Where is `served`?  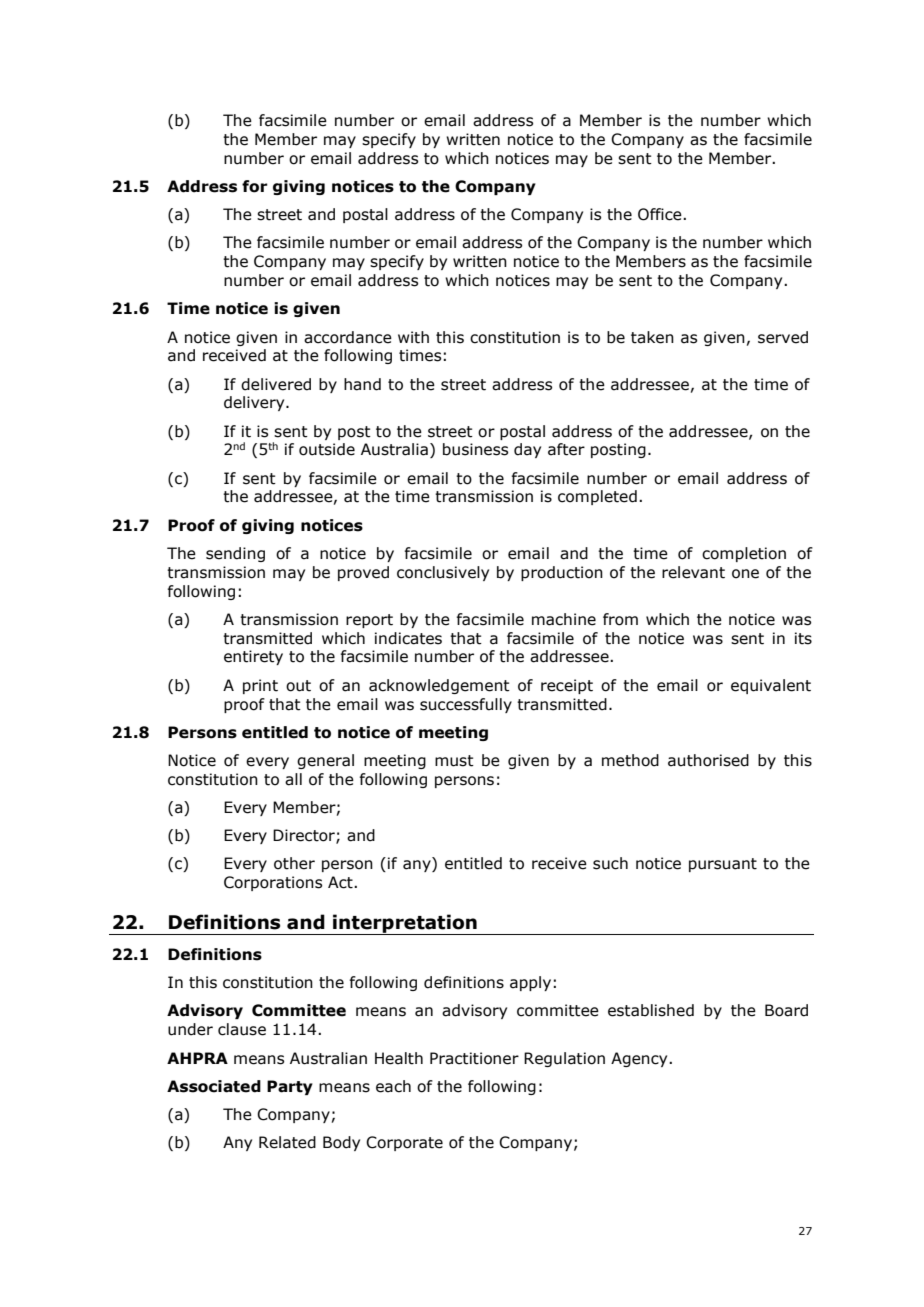 served is located at coordinates (783, 337).
